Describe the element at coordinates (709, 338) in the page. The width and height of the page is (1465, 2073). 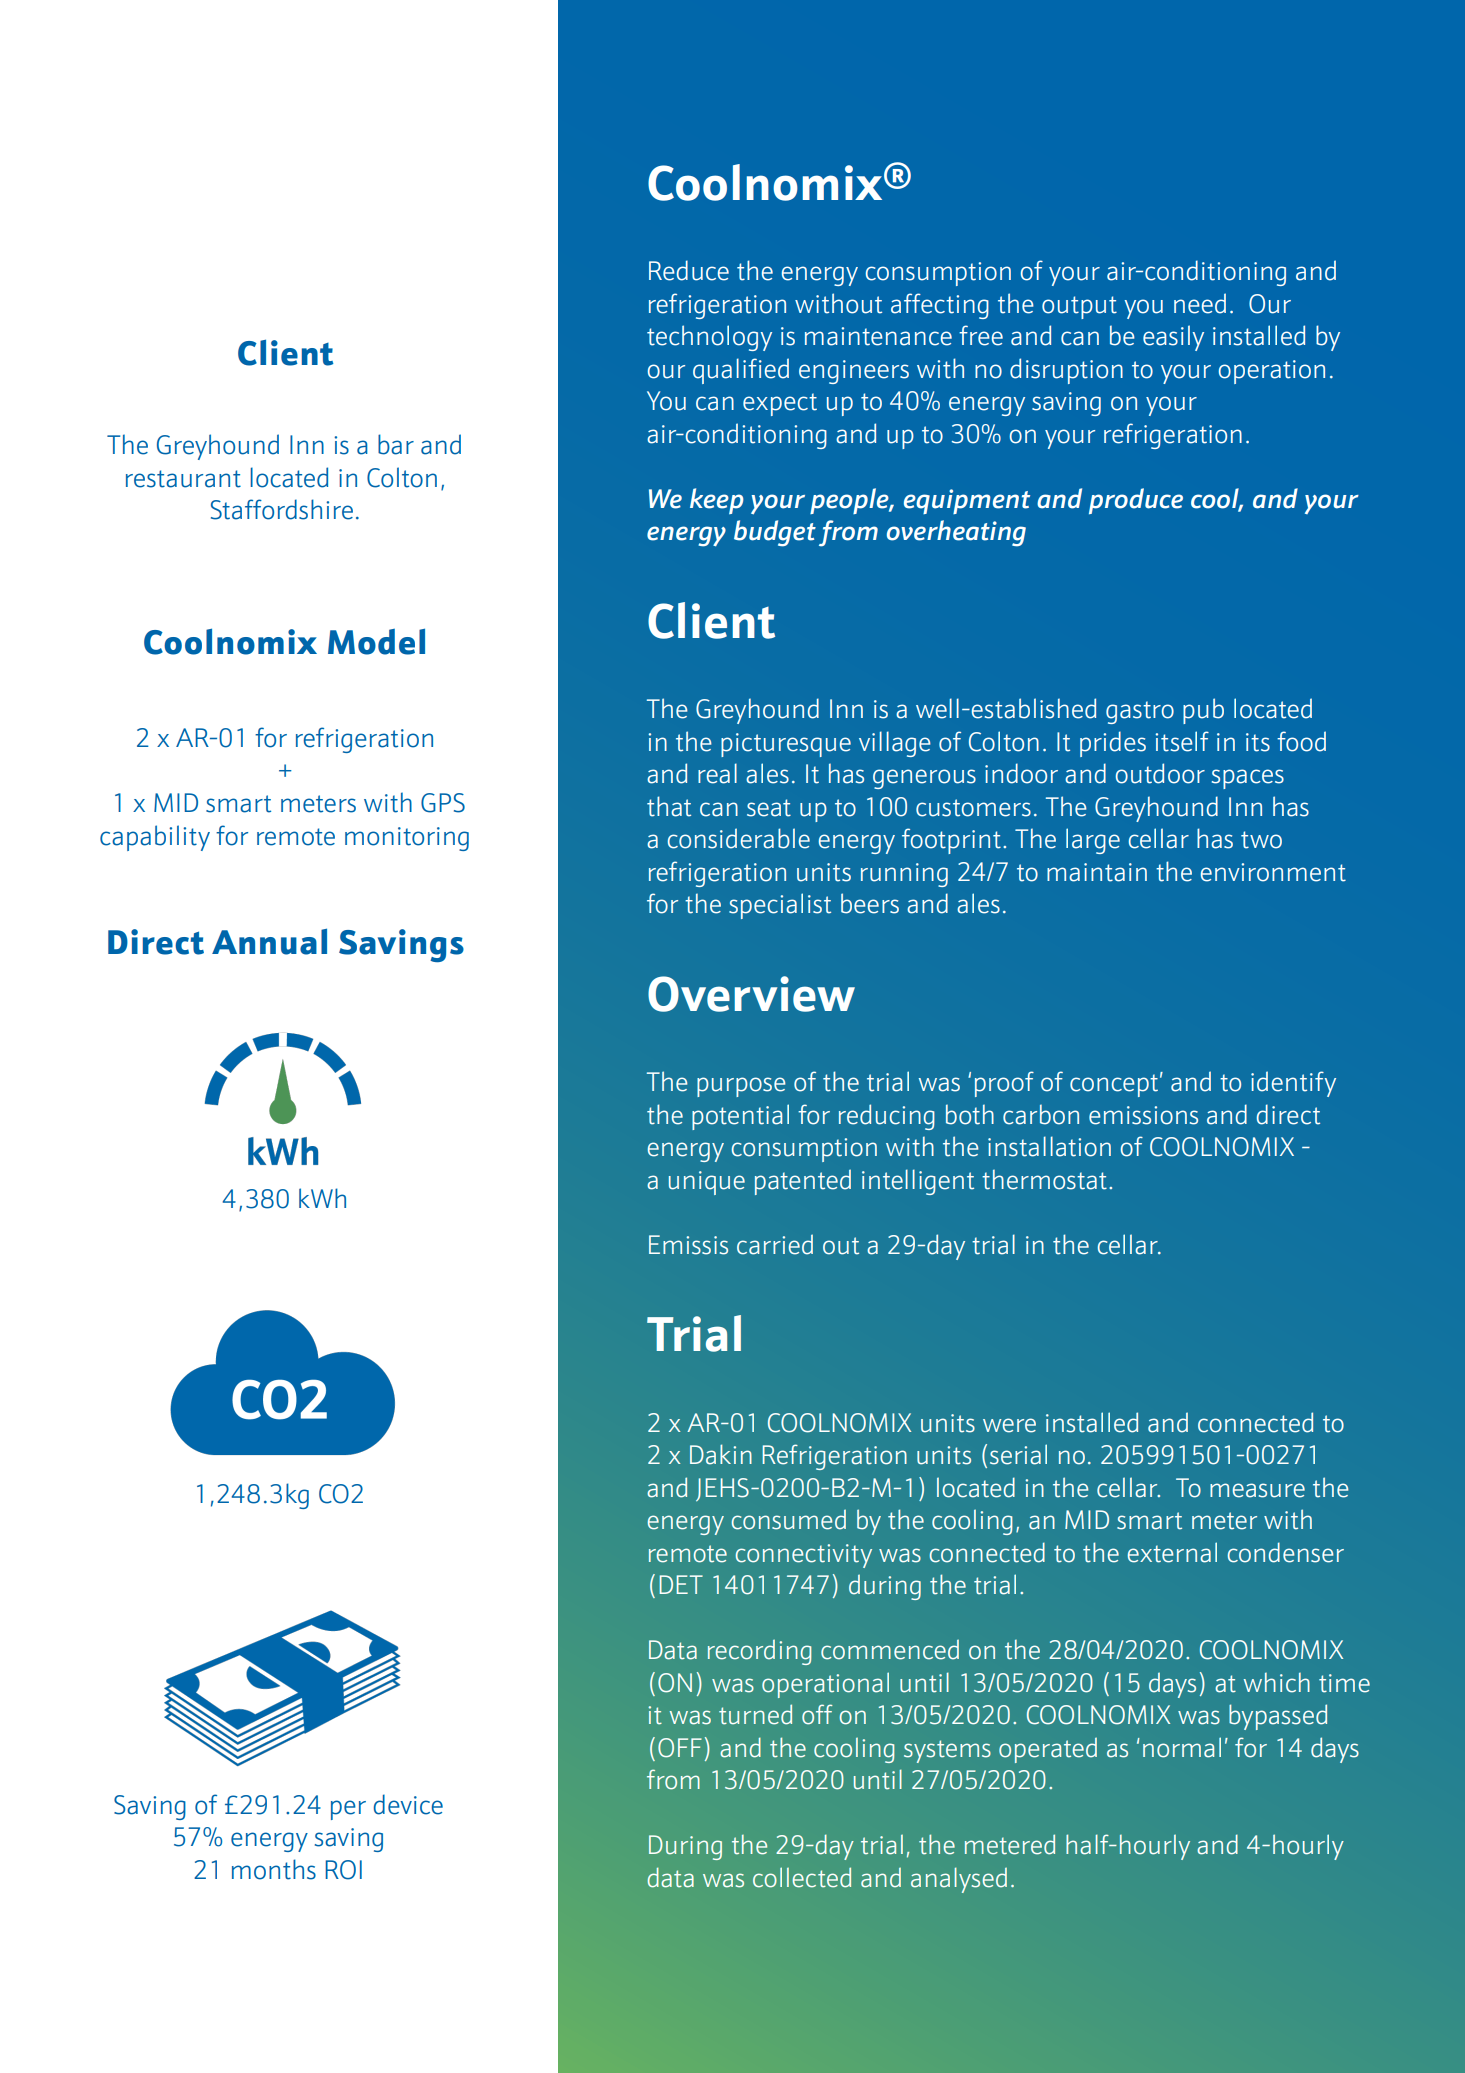
I see `technology` at that location.
